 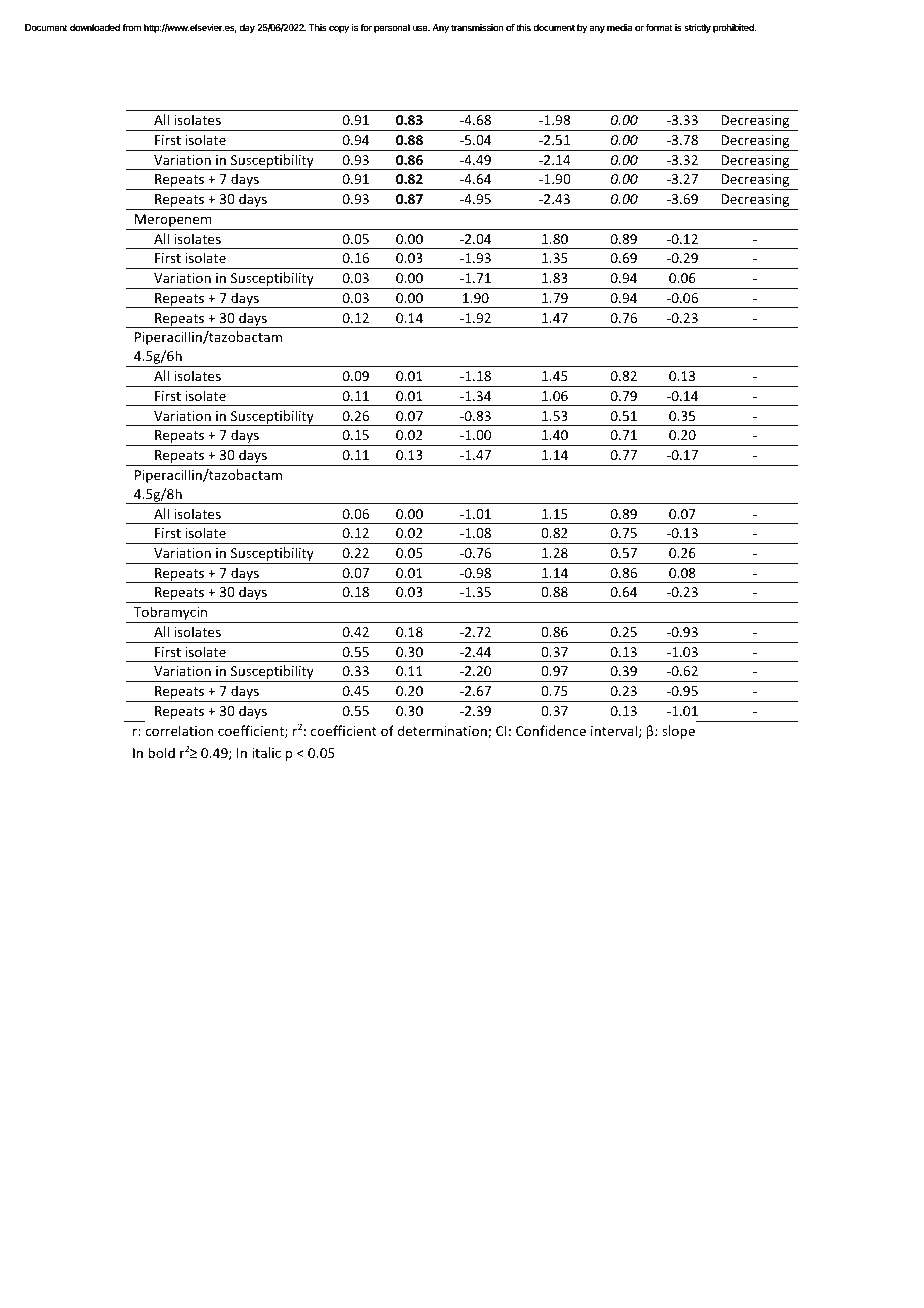 What do you see at coordinates (171, 614) in the page?
I see `Tobramycin` at bounding box center [171, 614].
